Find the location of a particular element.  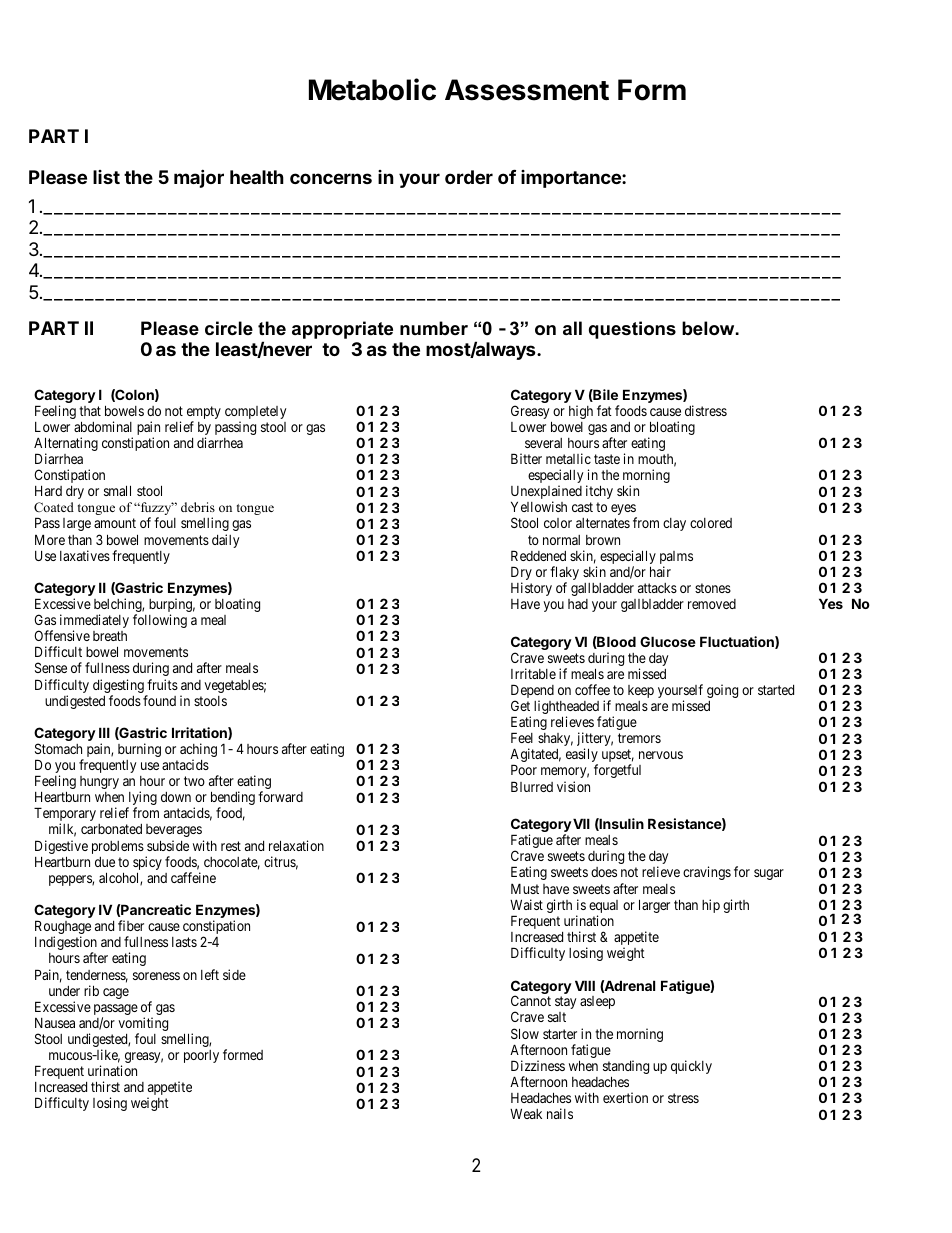

digesting is located at coordinates (119, 687).
